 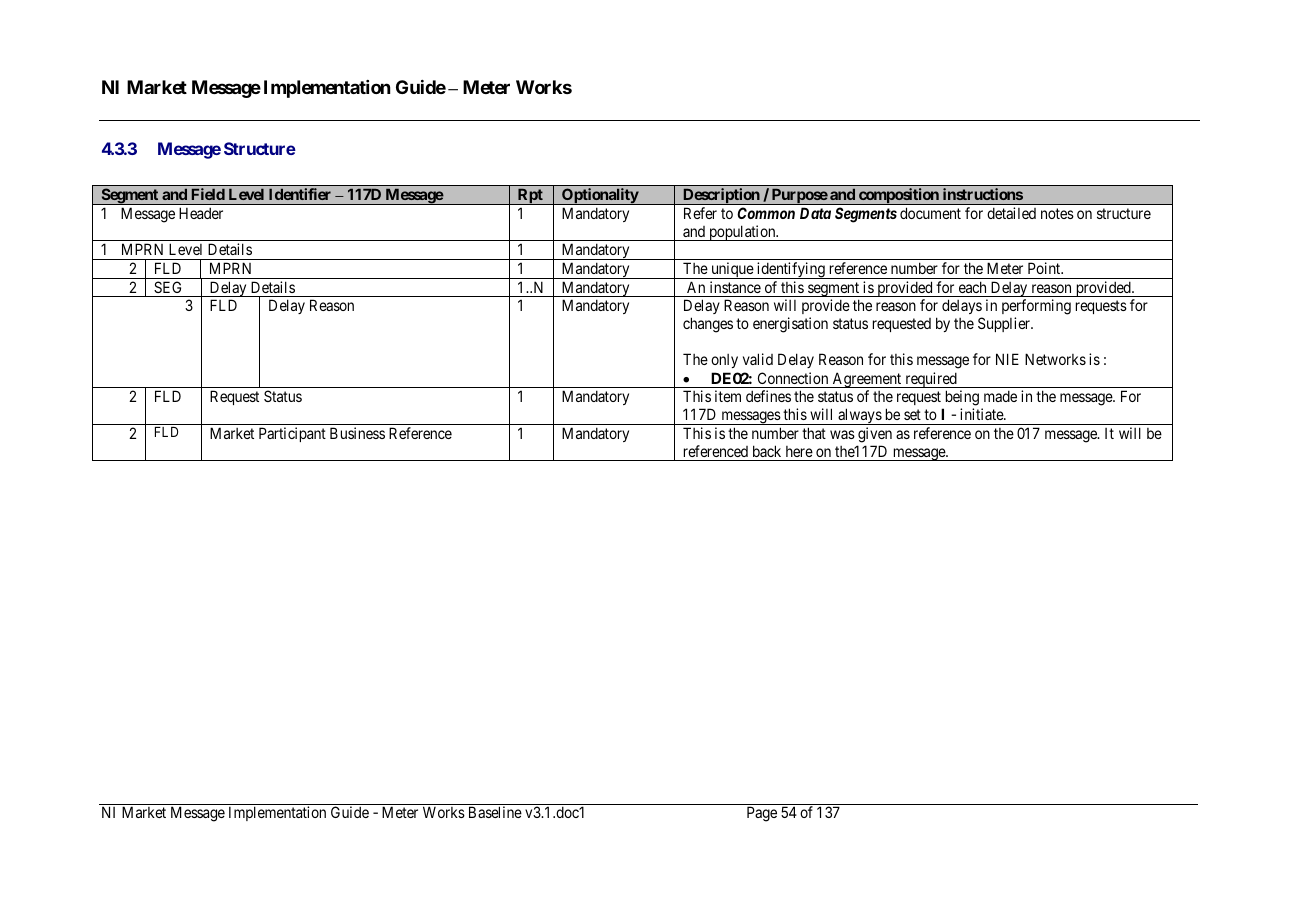 I want to click on document, so click(x=930, y=213).
